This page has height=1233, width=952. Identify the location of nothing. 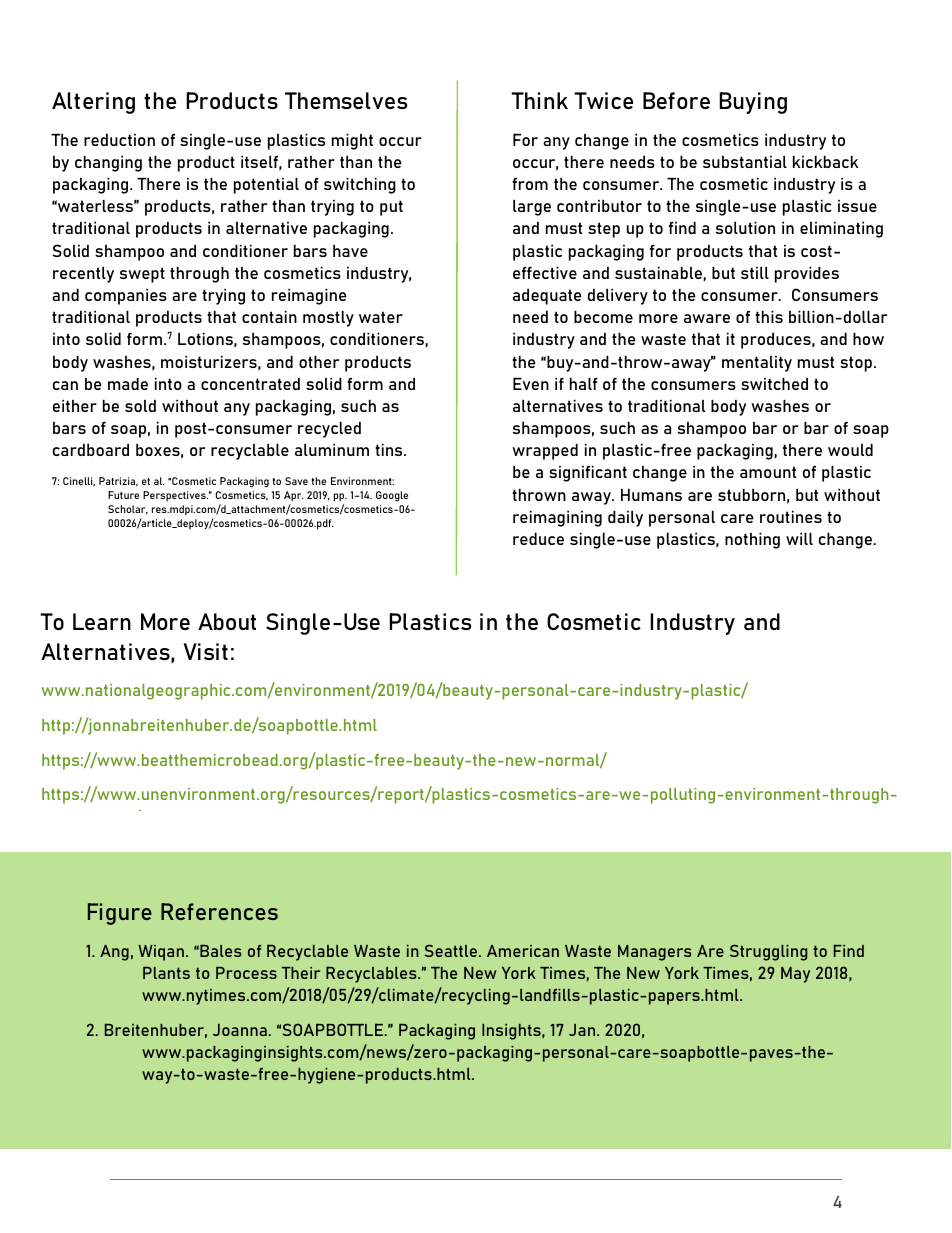
(752, 541).
